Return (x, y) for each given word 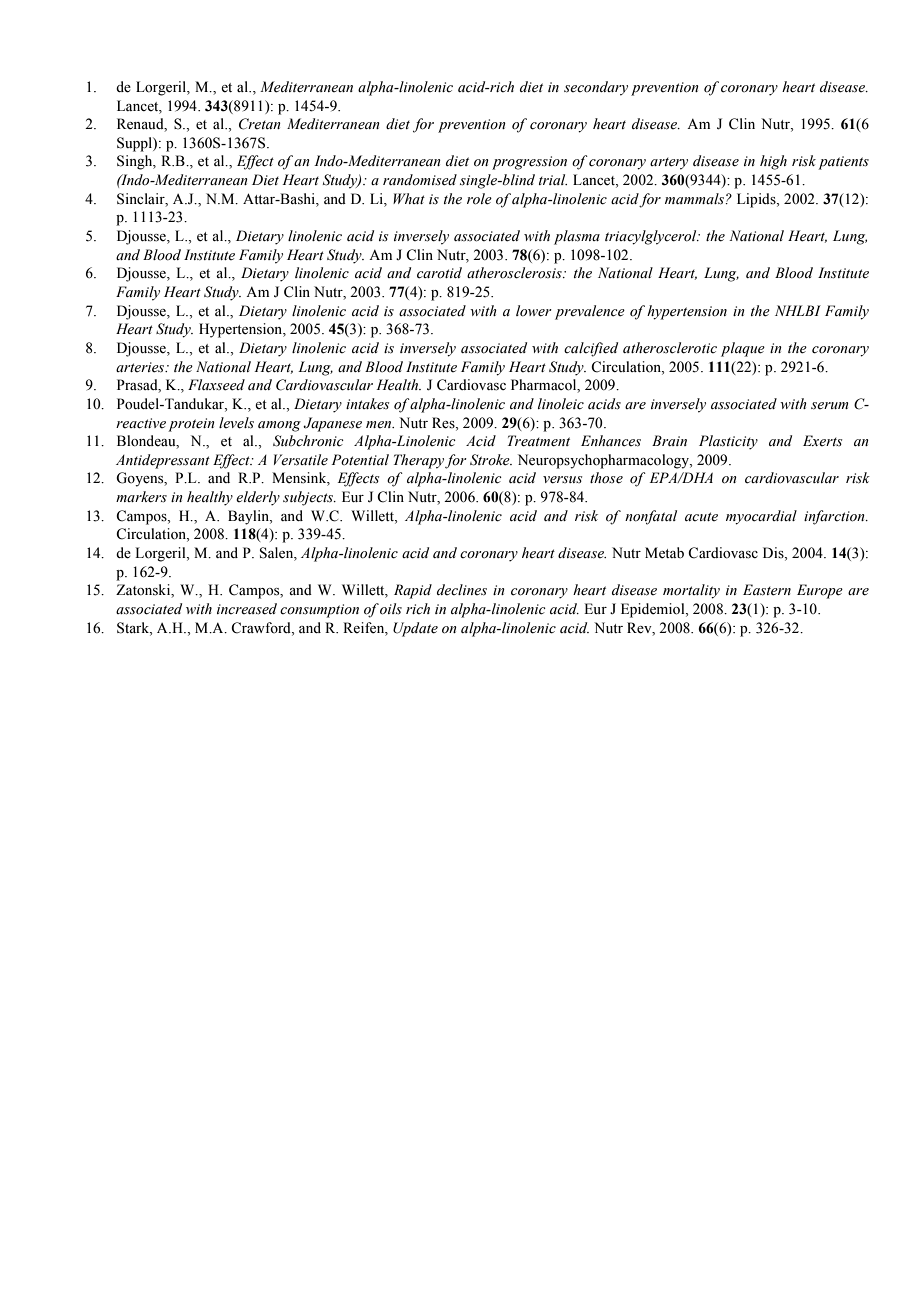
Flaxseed (216, 385)
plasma (577, 237)
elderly (258, 498)
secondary (596, 88)
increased (247, 609)
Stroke (491, 460)
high (773, 162)
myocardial (761, 517)
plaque (743, 349)
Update (415, 629)
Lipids (757, 200)
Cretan (260, 124)
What (409, 198)
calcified (591, 349)
